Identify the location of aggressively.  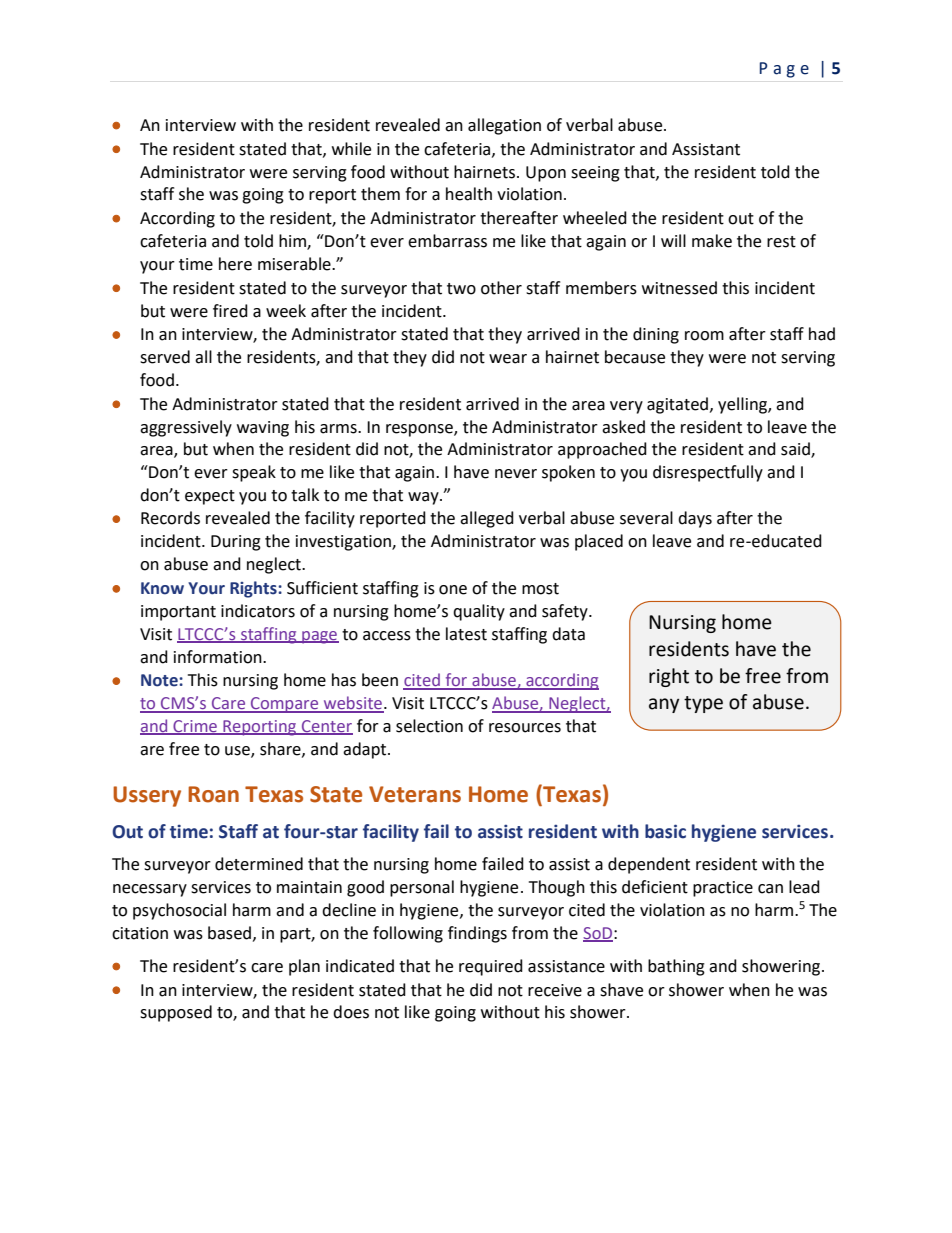
(186, 428).
